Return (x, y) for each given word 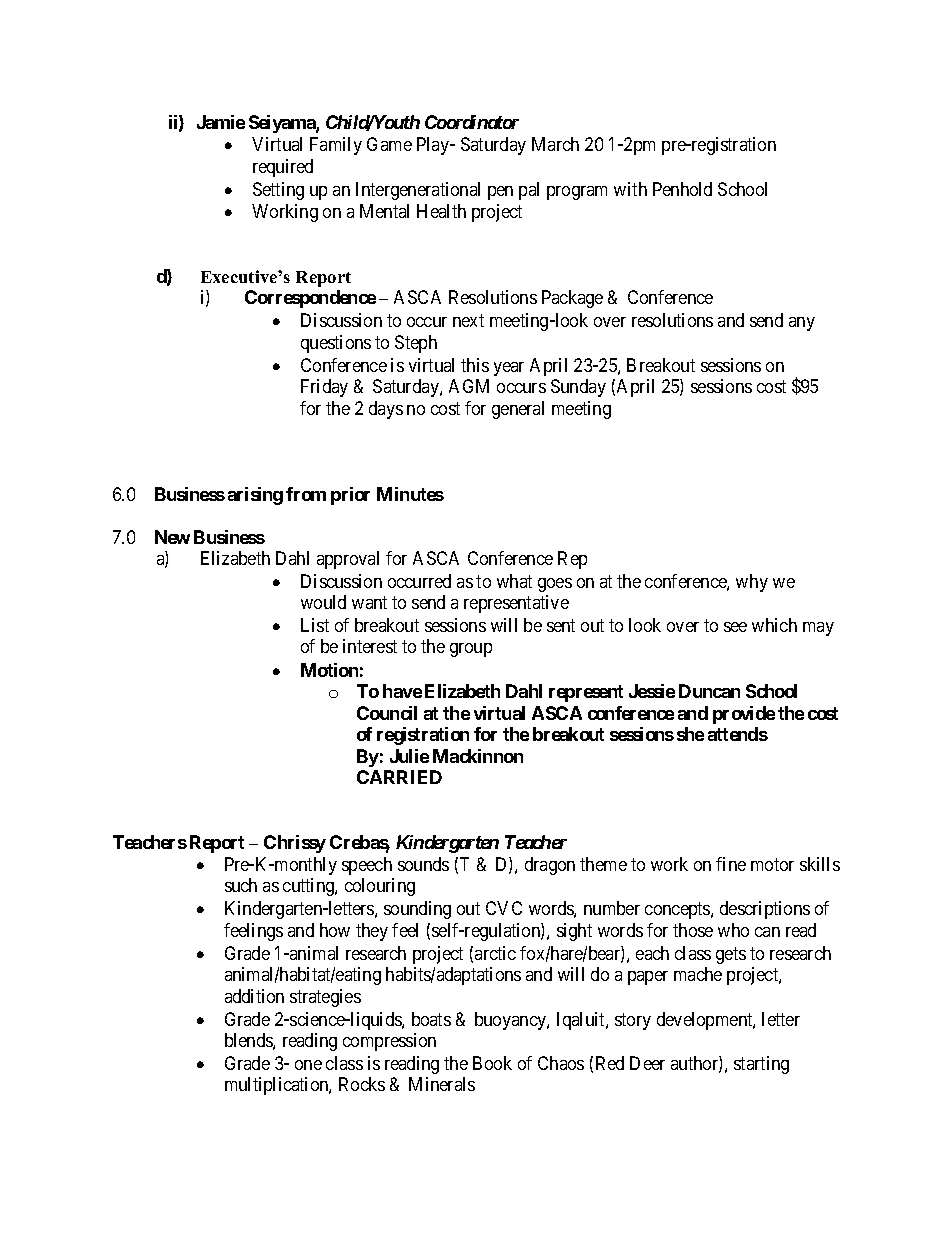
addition (254, 996)
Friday (324, 388)
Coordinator (472, 122)
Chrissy (295, 844)
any (802, 324)
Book (492, 1063)
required (283, 168)
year (509, 369)
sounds (423, 864)
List (315, 625)
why (752, 583)
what (514, 581)
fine (731, 864)
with (630, 189)
